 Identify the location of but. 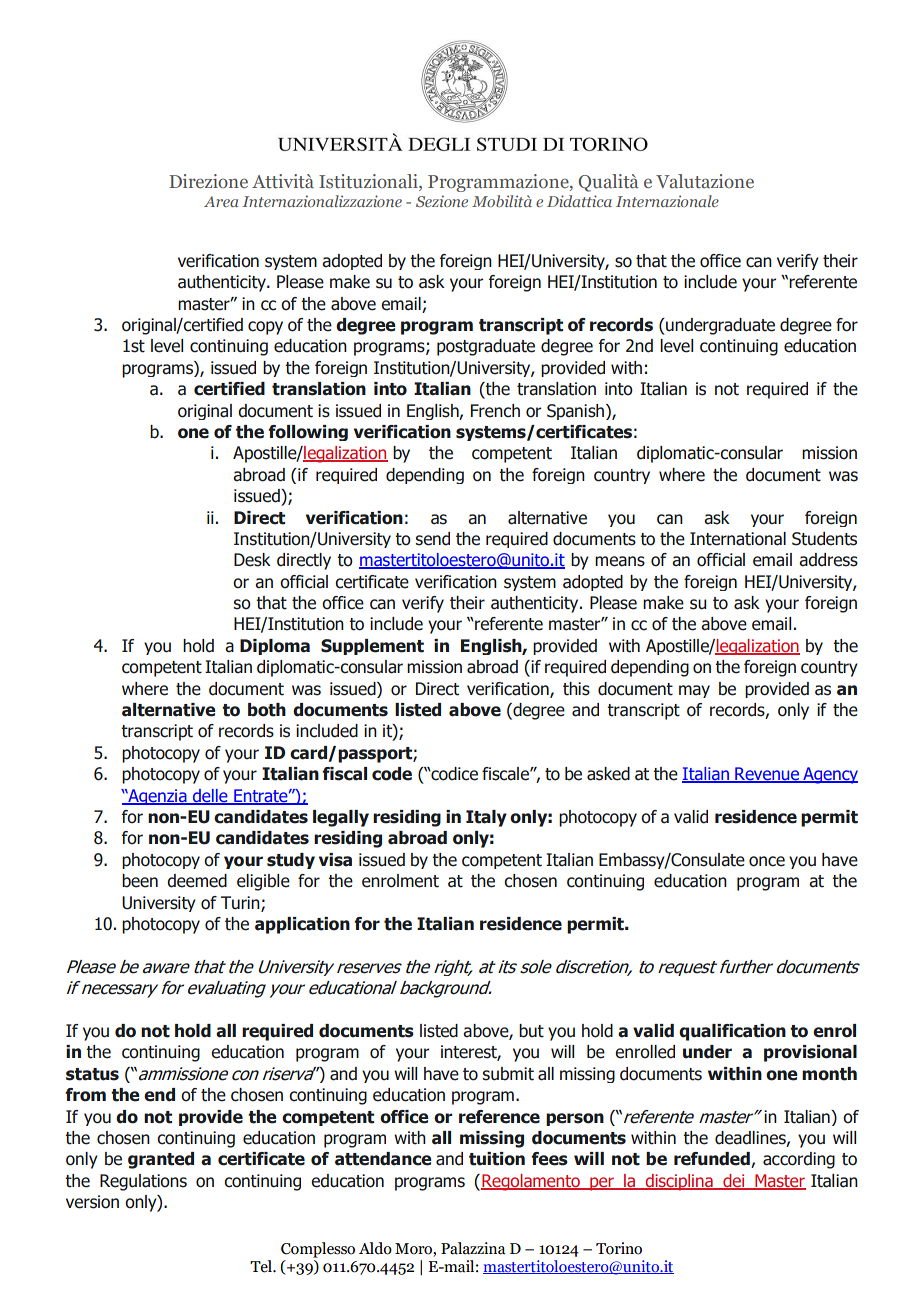
(531, 1031).
